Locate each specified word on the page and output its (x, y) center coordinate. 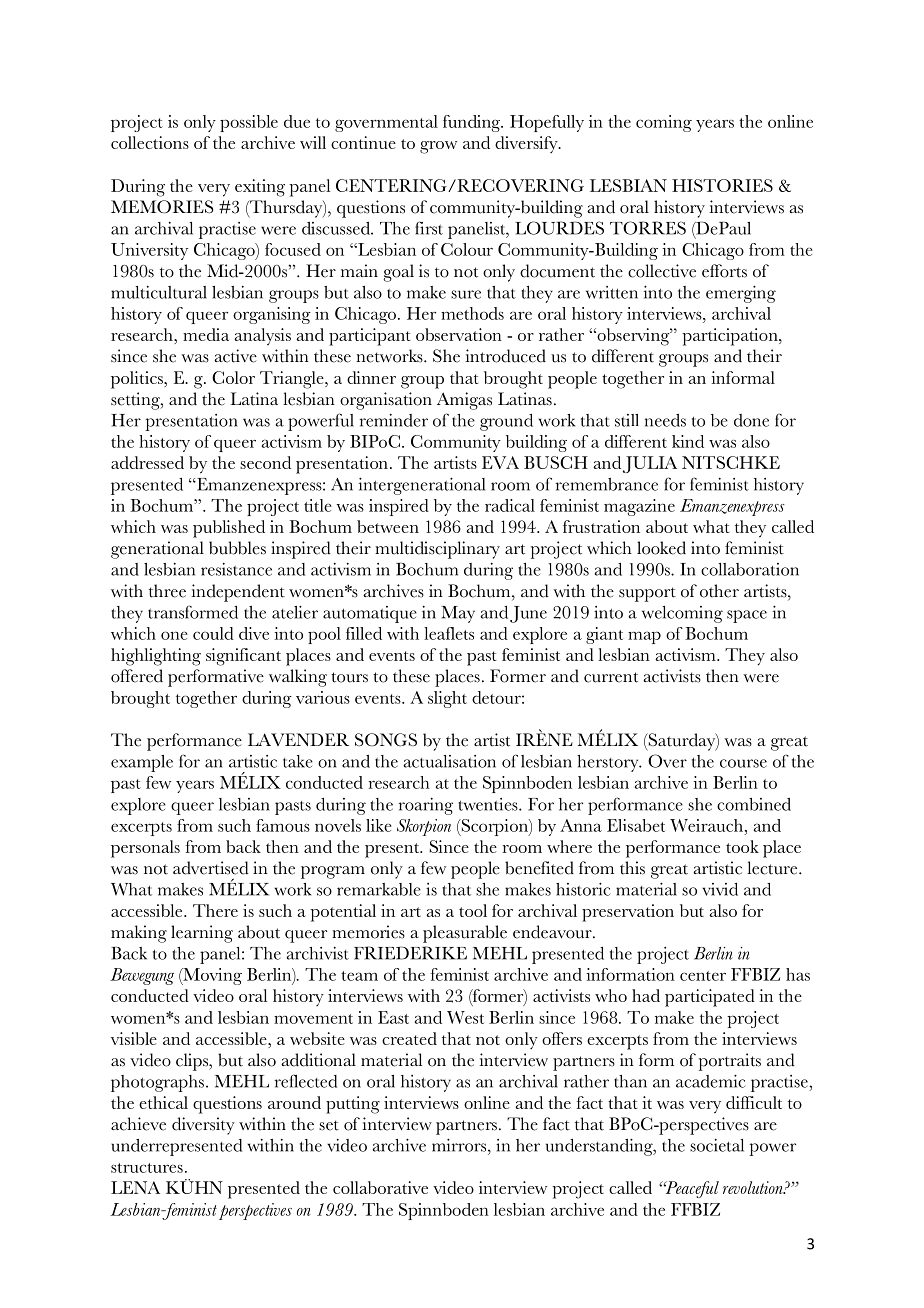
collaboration (750, 569)
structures (147, 1168)
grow (438, 147)
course (743, 763)
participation (731, 337)
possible (249, 123)
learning (202, 934)
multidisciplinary (437, 550)
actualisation (450, 761)
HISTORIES (722, 185)
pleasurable (465, 934)
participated (710, 998)
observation (459, 334)
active (235, 356)
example (142, 763)
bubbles (237, 548)
